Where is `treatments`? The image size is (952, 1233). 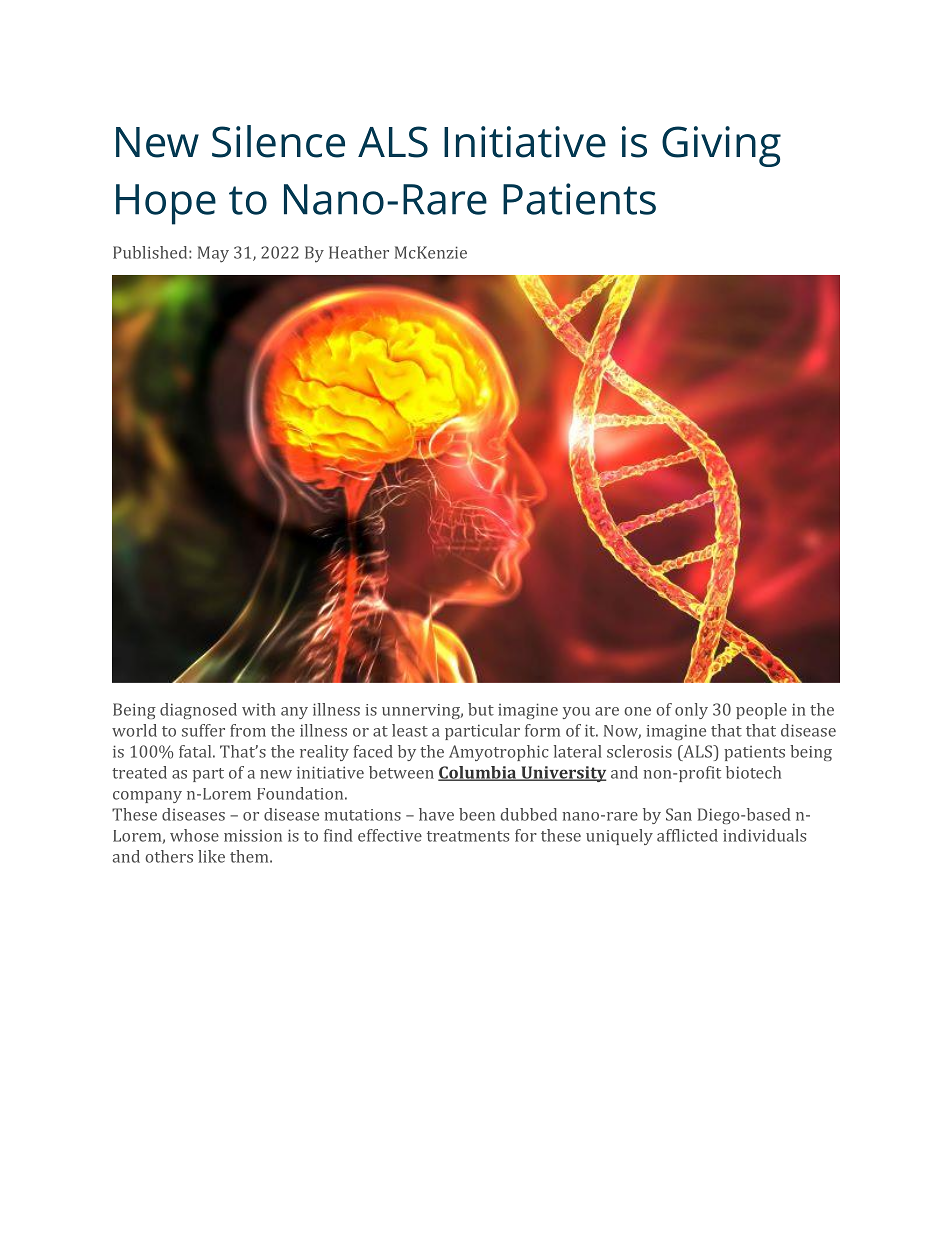 treatments is located at coordinates (468, 836).
